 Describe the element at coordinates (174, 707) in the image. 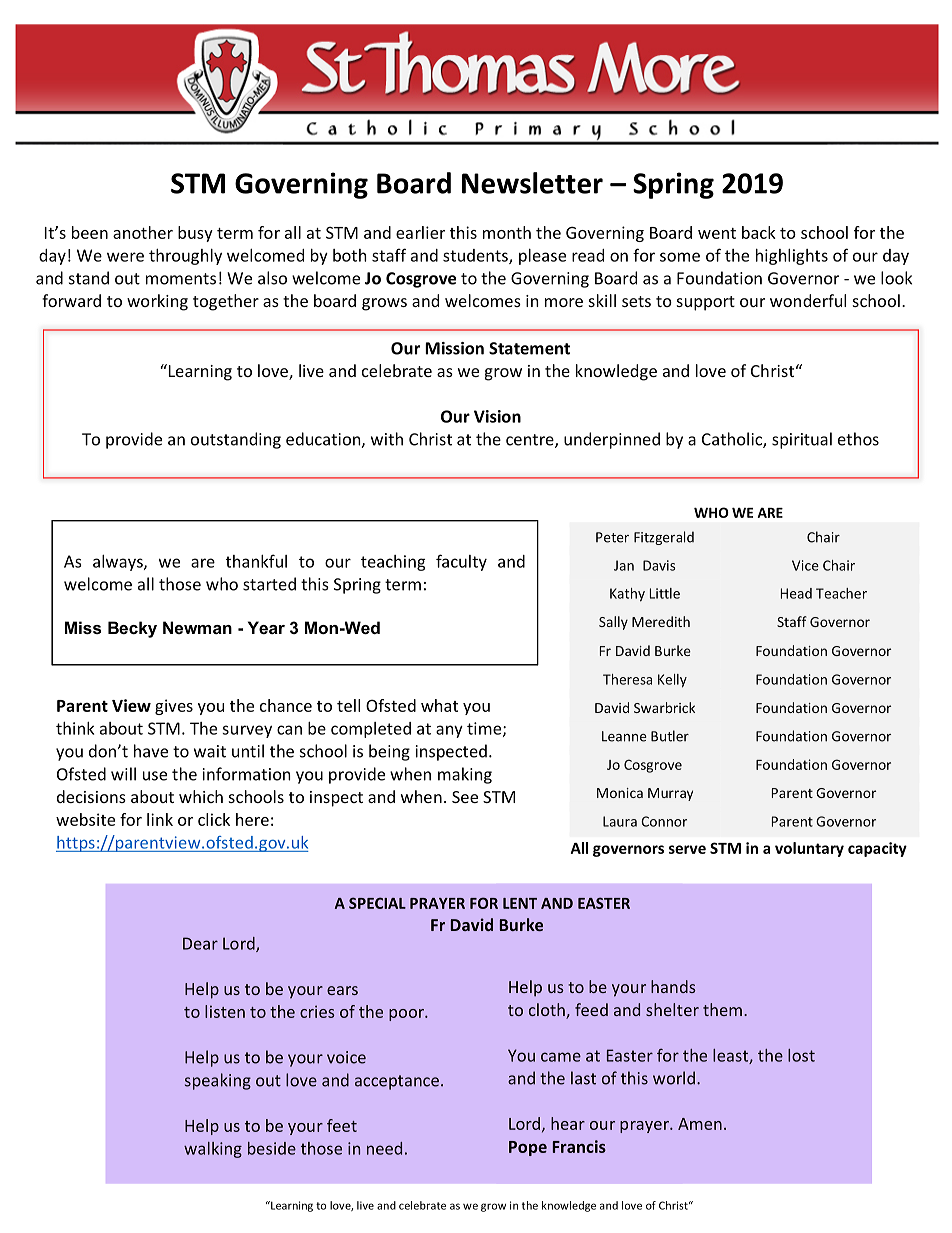

I see `gives` at that location.
